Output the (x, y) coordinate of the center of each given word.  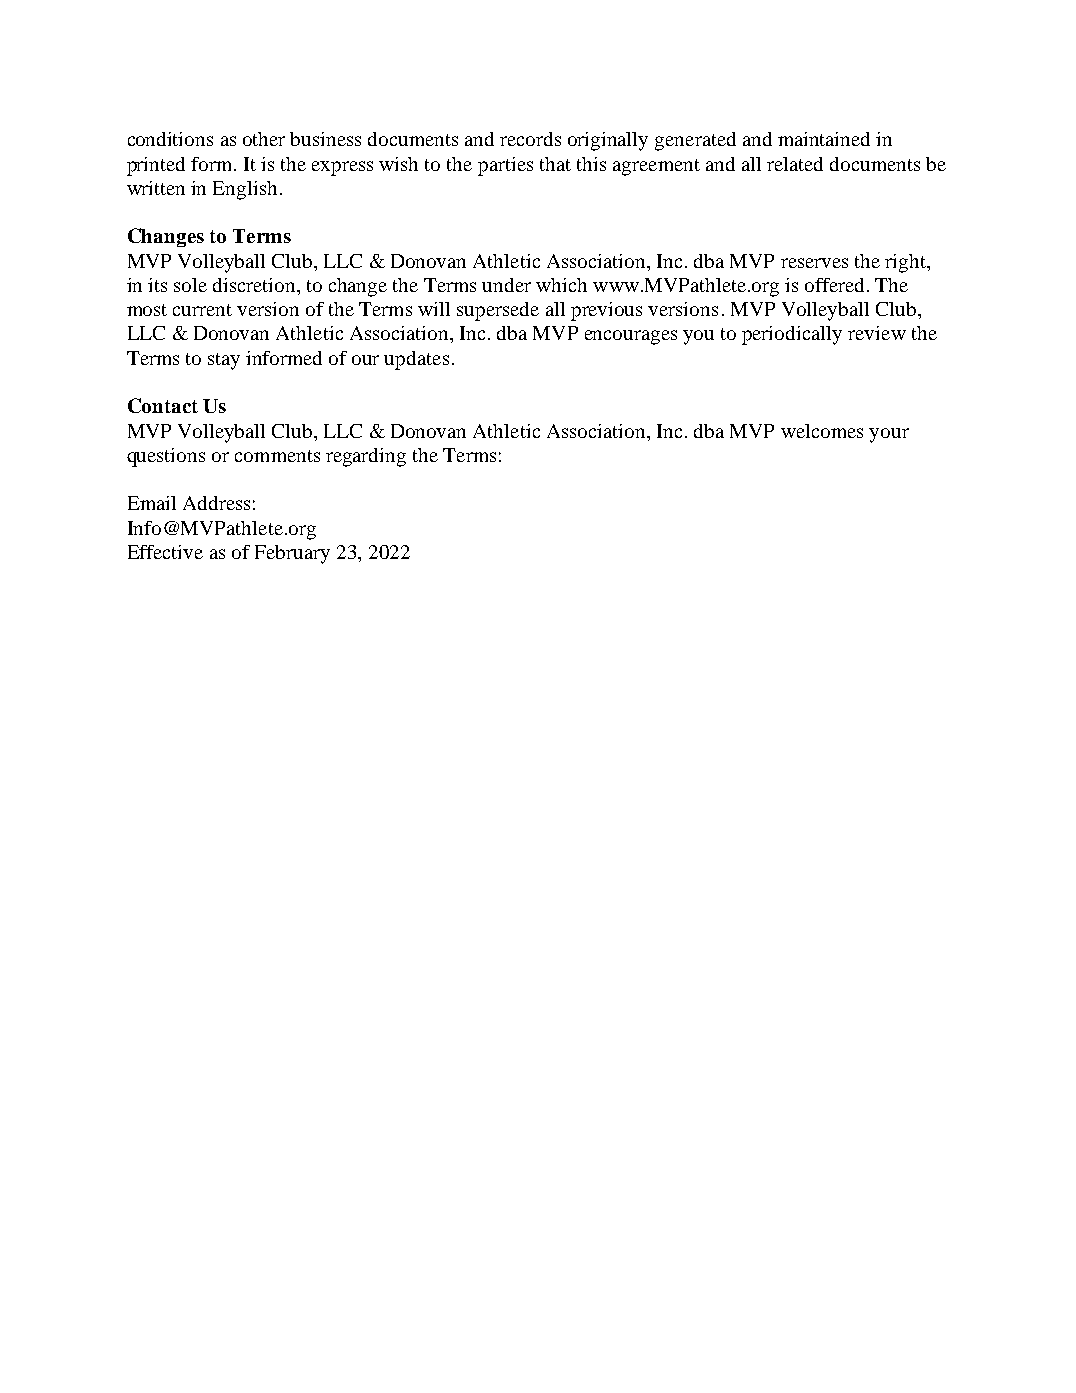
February (292, 554)
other (264, 139)
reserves (814, 263)
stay (224, 361)
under (506, 285)
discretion (255, 285)
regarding (366, 457)
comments (277, 456)
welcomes (822, 431)
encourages (631, 337)
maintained (824, 139)
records (530, 139)
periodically (792, 335)
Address (216, 503)
